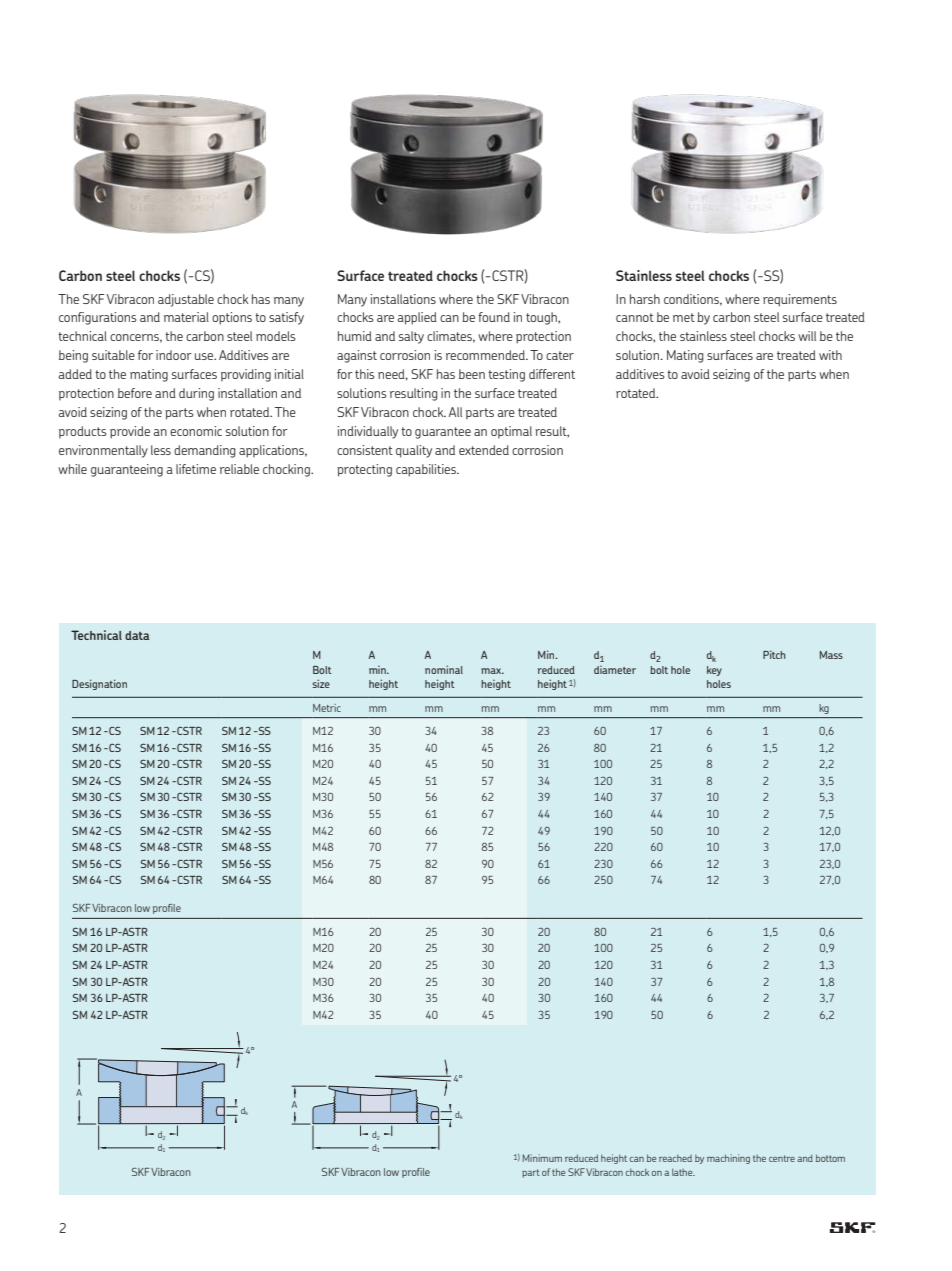 This screenshot has width=952, height=1271. What do you see at coordinates (774, 654) in the screenshot?
I see `Pitch` at bounding box center [774, 654].
